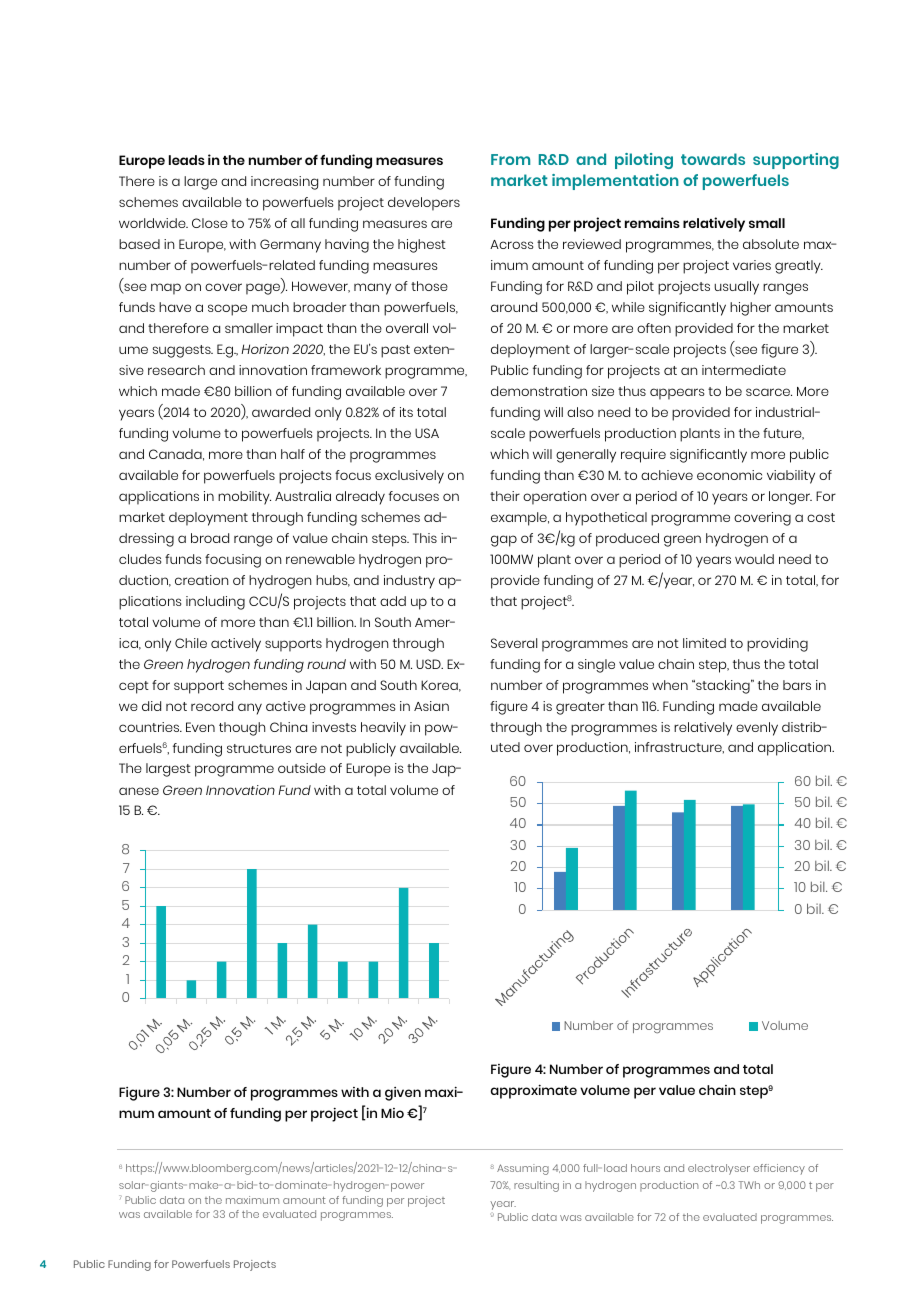 The height and width of the screenshot is (1308, 924). What do you see at coordinates (302, 768) in the screenshot?
I see `outside` at bounding box center [302, 768].
